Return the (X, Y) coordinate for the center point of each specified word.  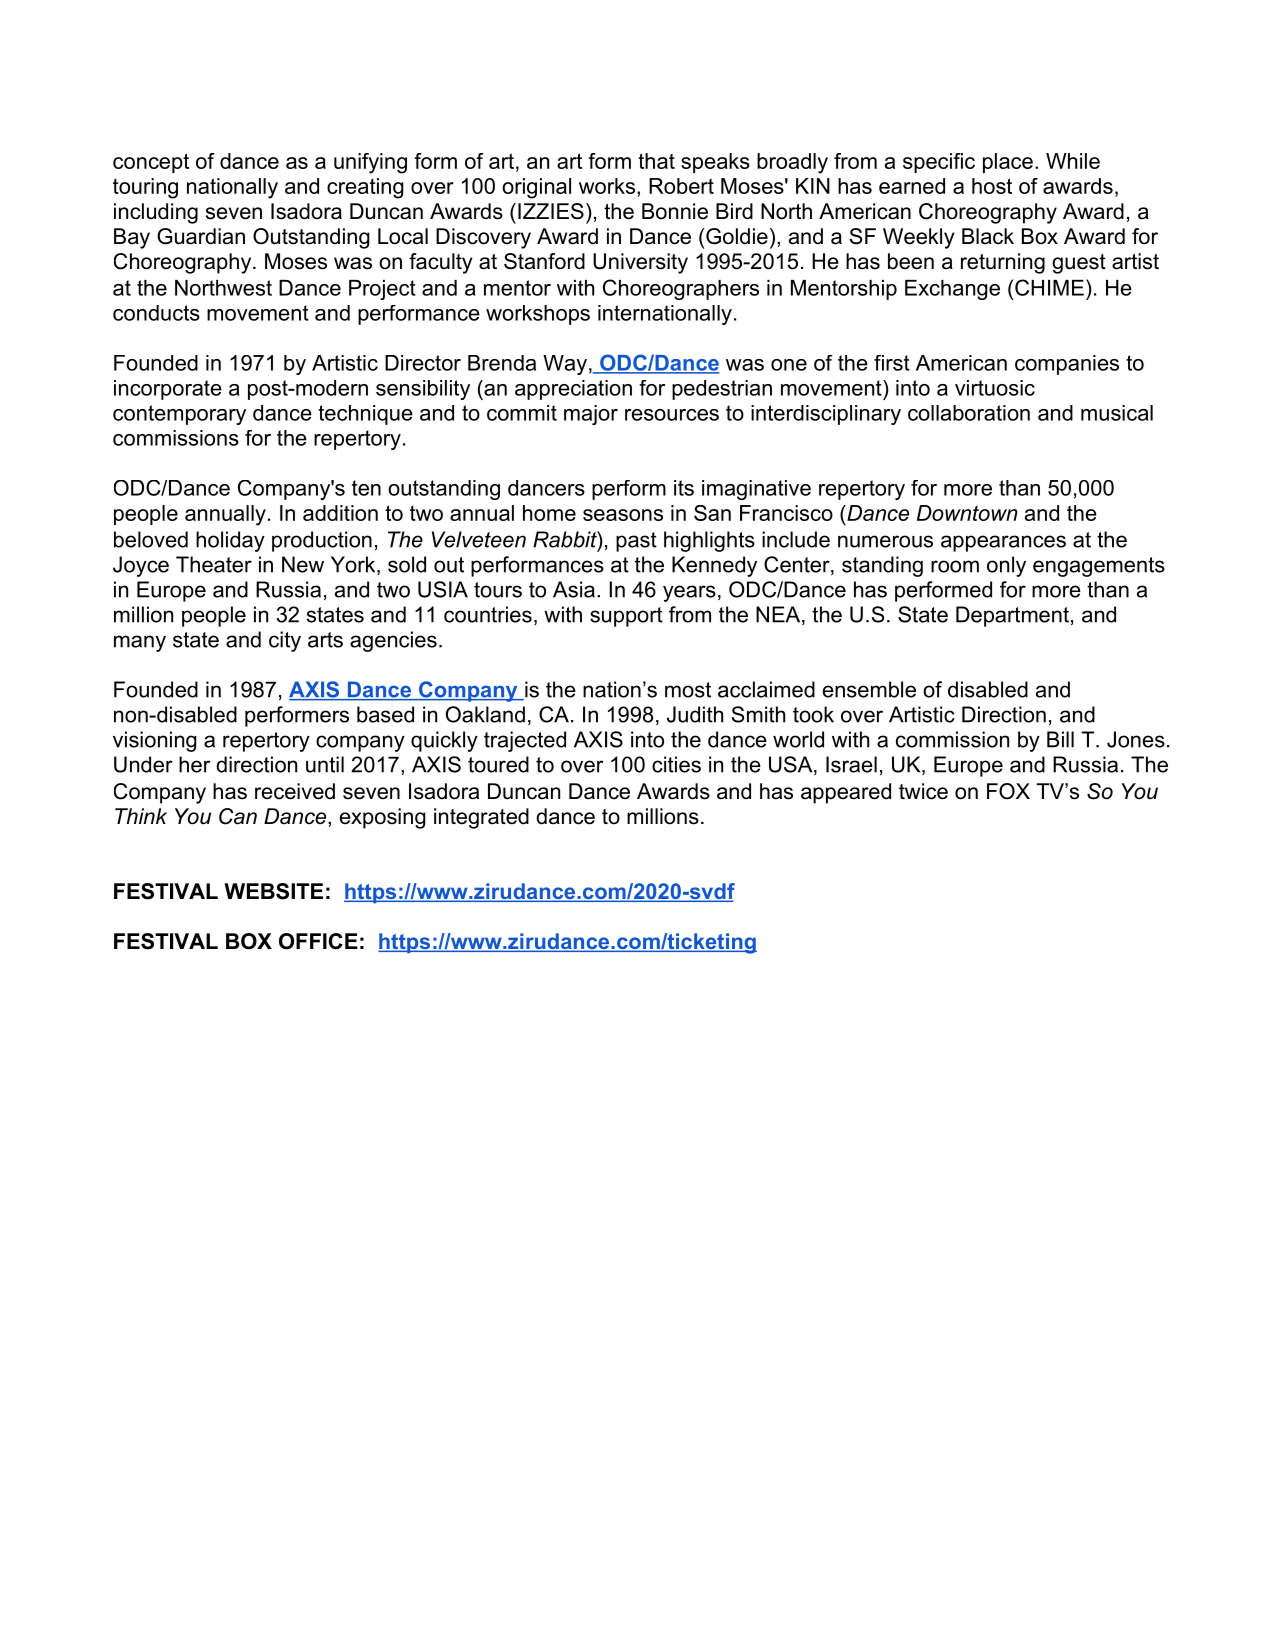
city (285, 641)
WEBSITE (273, 891)
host (992, 186)
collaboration (969, 413)
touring (145, 188)
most (688, 690)
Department (1012, 616)
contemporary (179, 415)
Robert (681, 186)
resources (672, 415)
